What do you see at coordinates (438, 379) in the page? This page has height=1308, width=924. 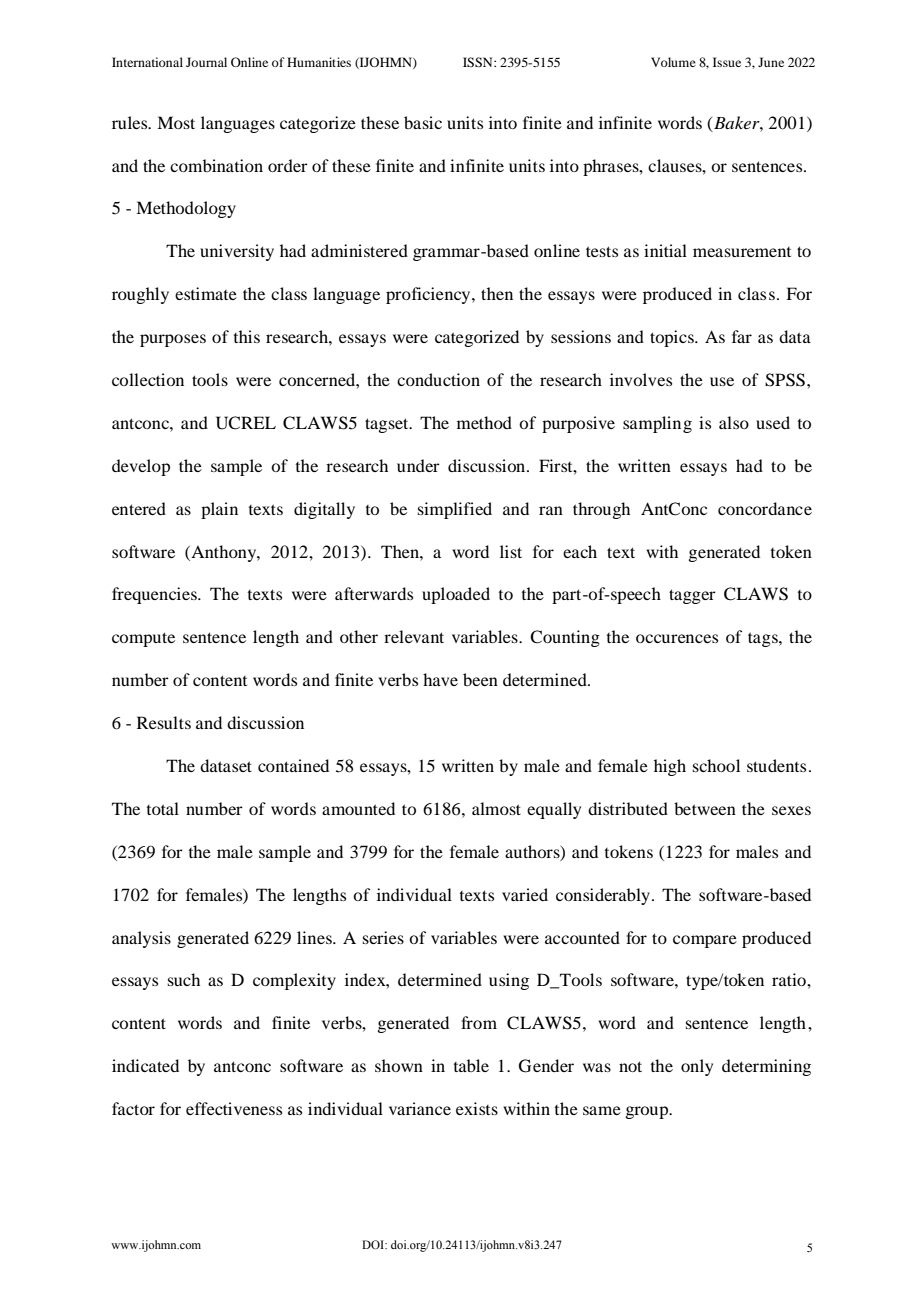 I see `conduction` at bounding box center [438, 379].
